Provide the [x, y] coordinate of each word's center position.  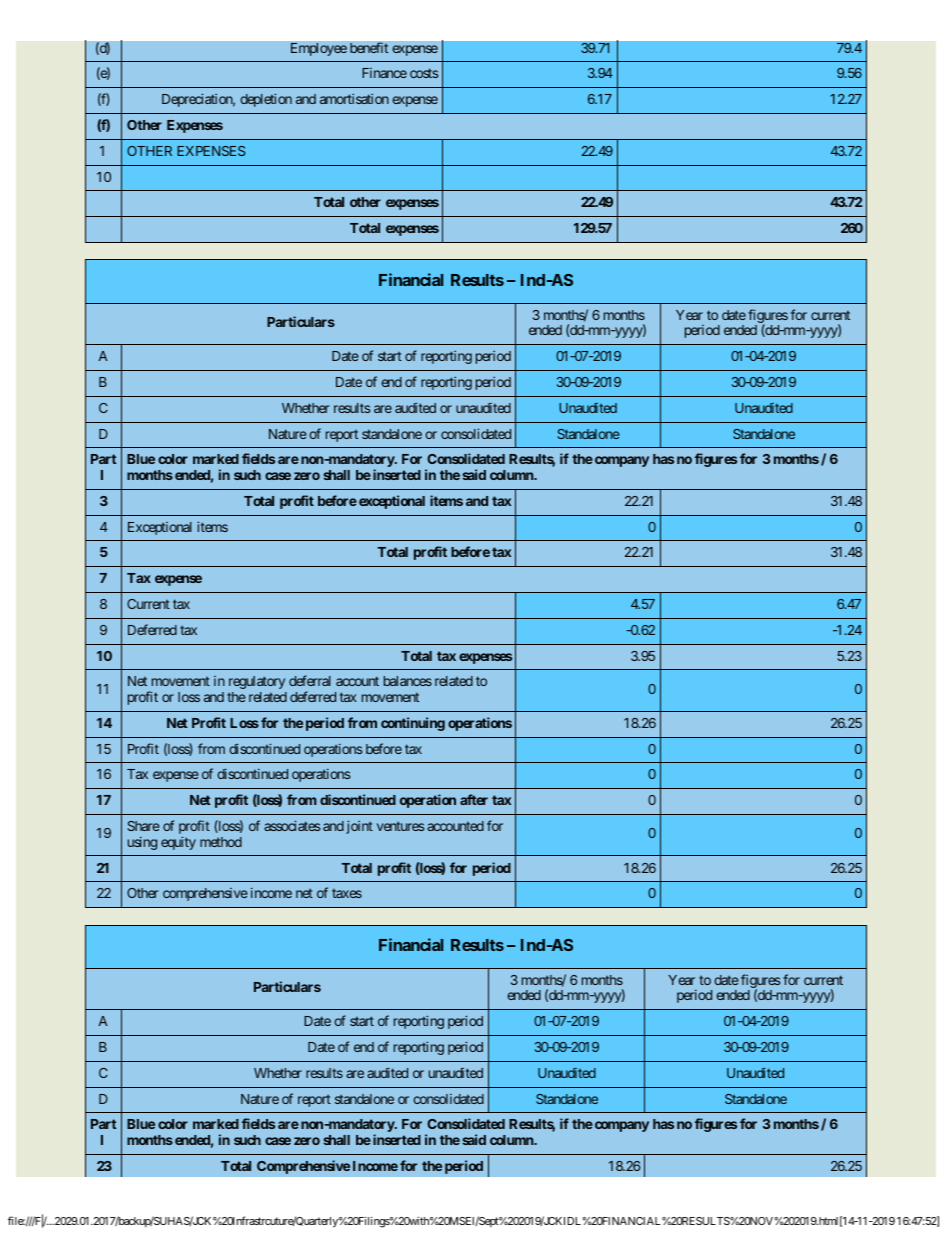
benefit [369, 48]
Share [143, 826]
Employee [319, 49]
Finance [384, 73]
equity [178, 843]
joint [359, 827]
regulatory [257, 682]
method [221, 842]
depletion [266, 100]
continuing [413, 724]
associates [292, 825]
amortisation [354, 99]
